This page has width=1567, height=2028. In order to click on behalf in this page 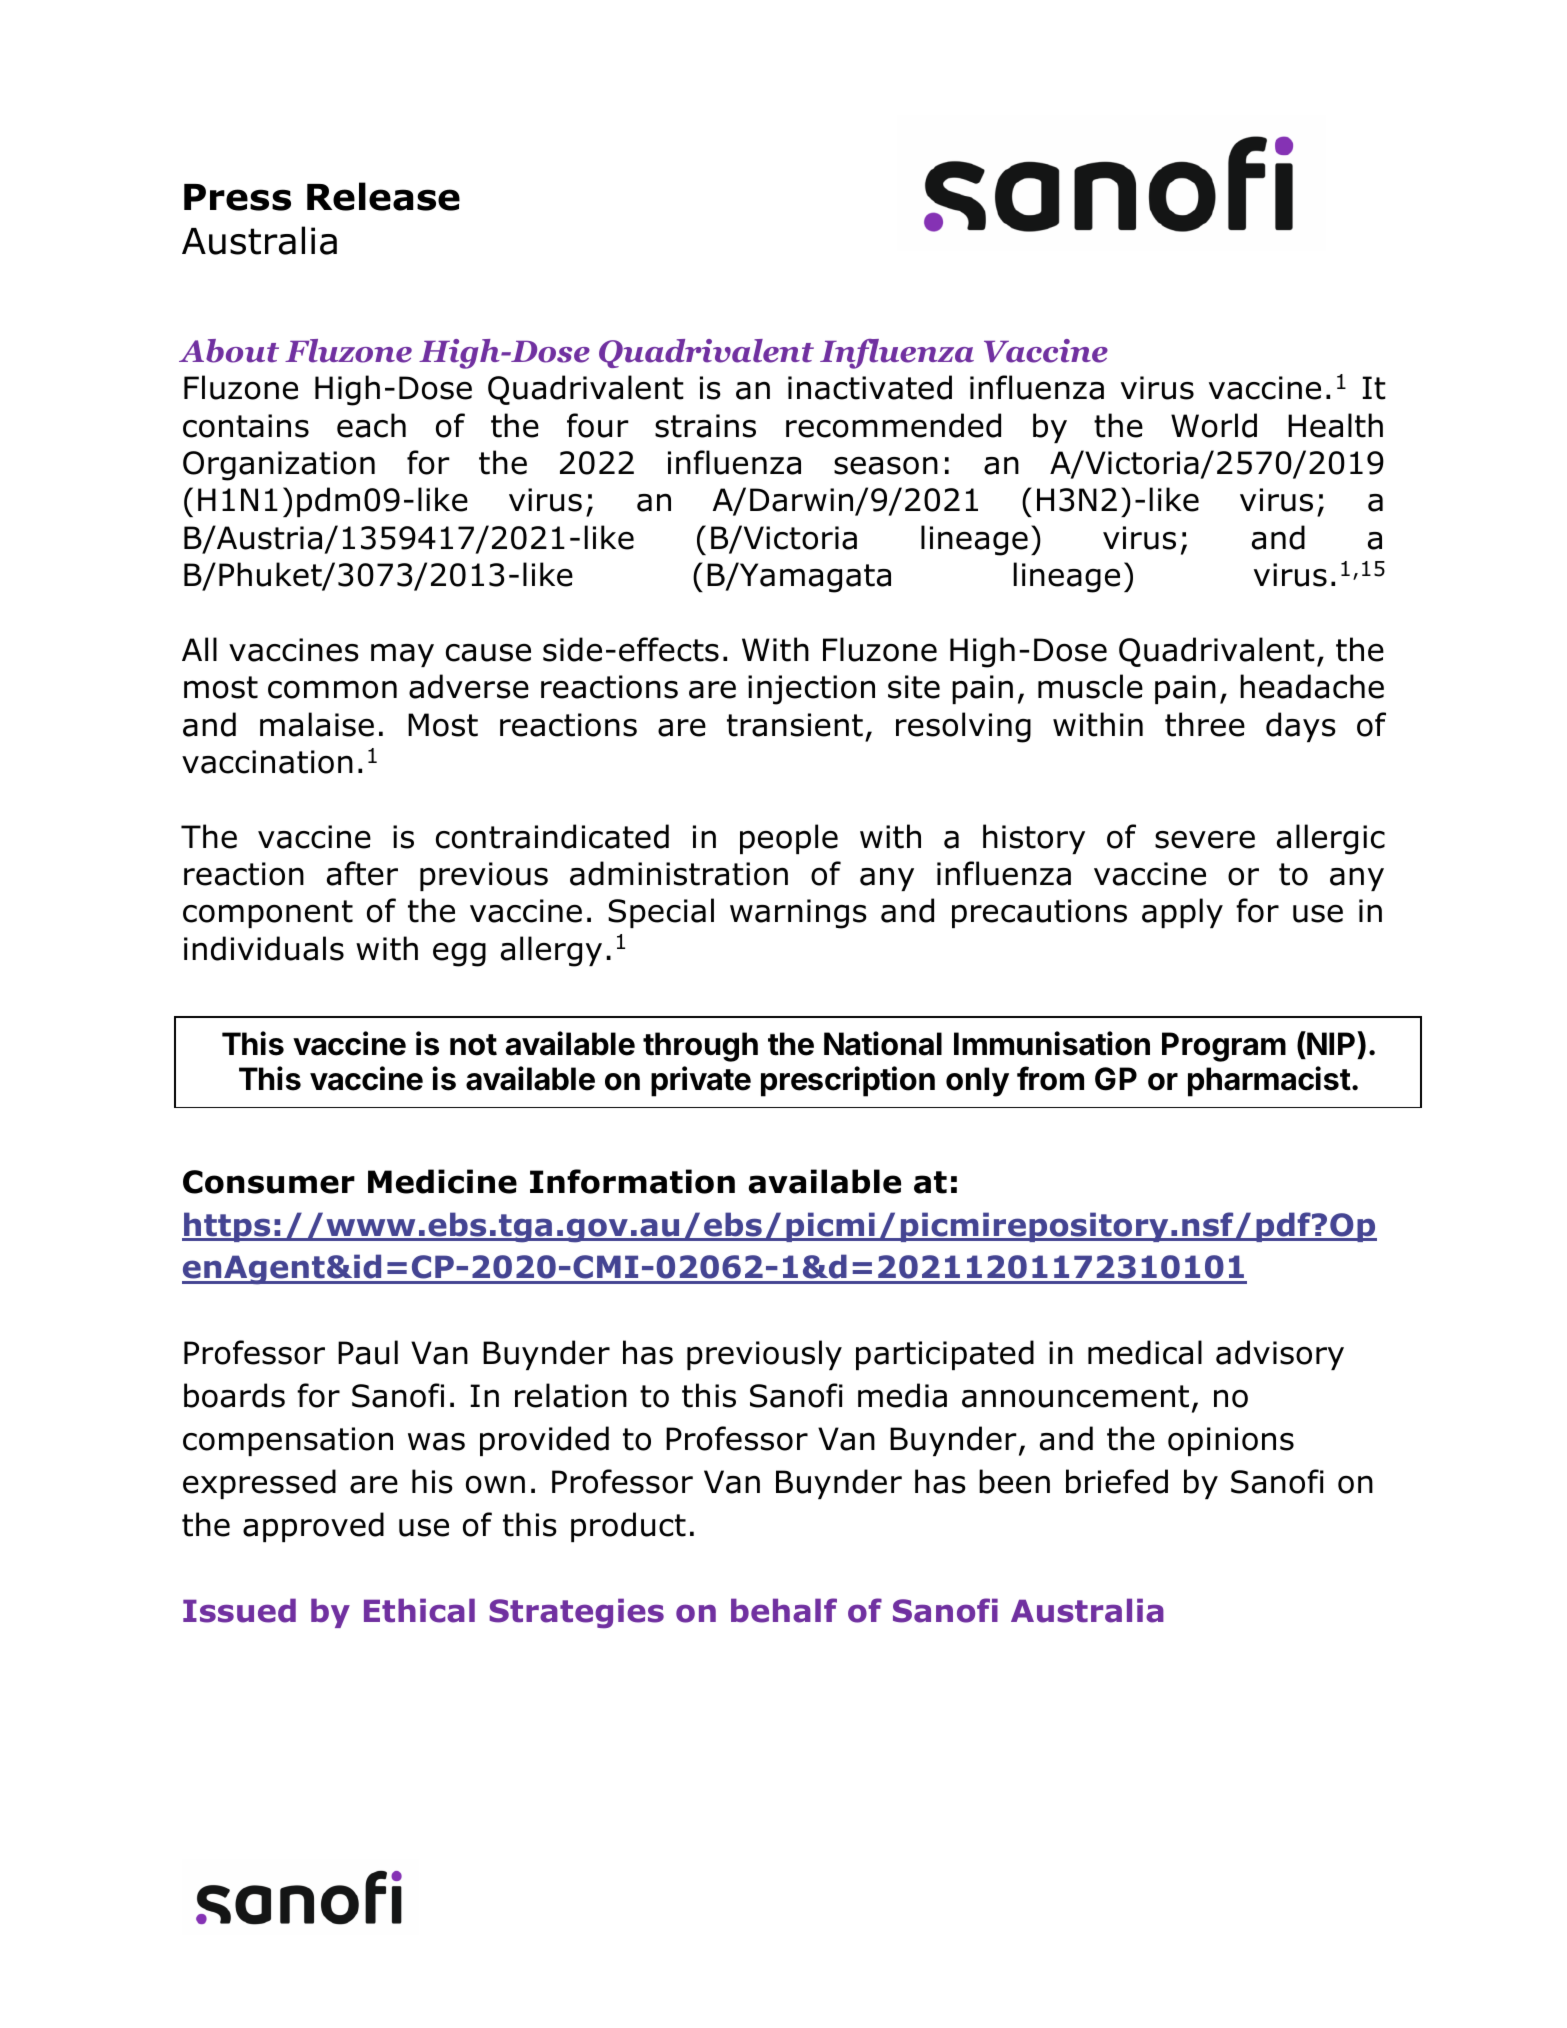, I will do `click(784, 1610)`.
